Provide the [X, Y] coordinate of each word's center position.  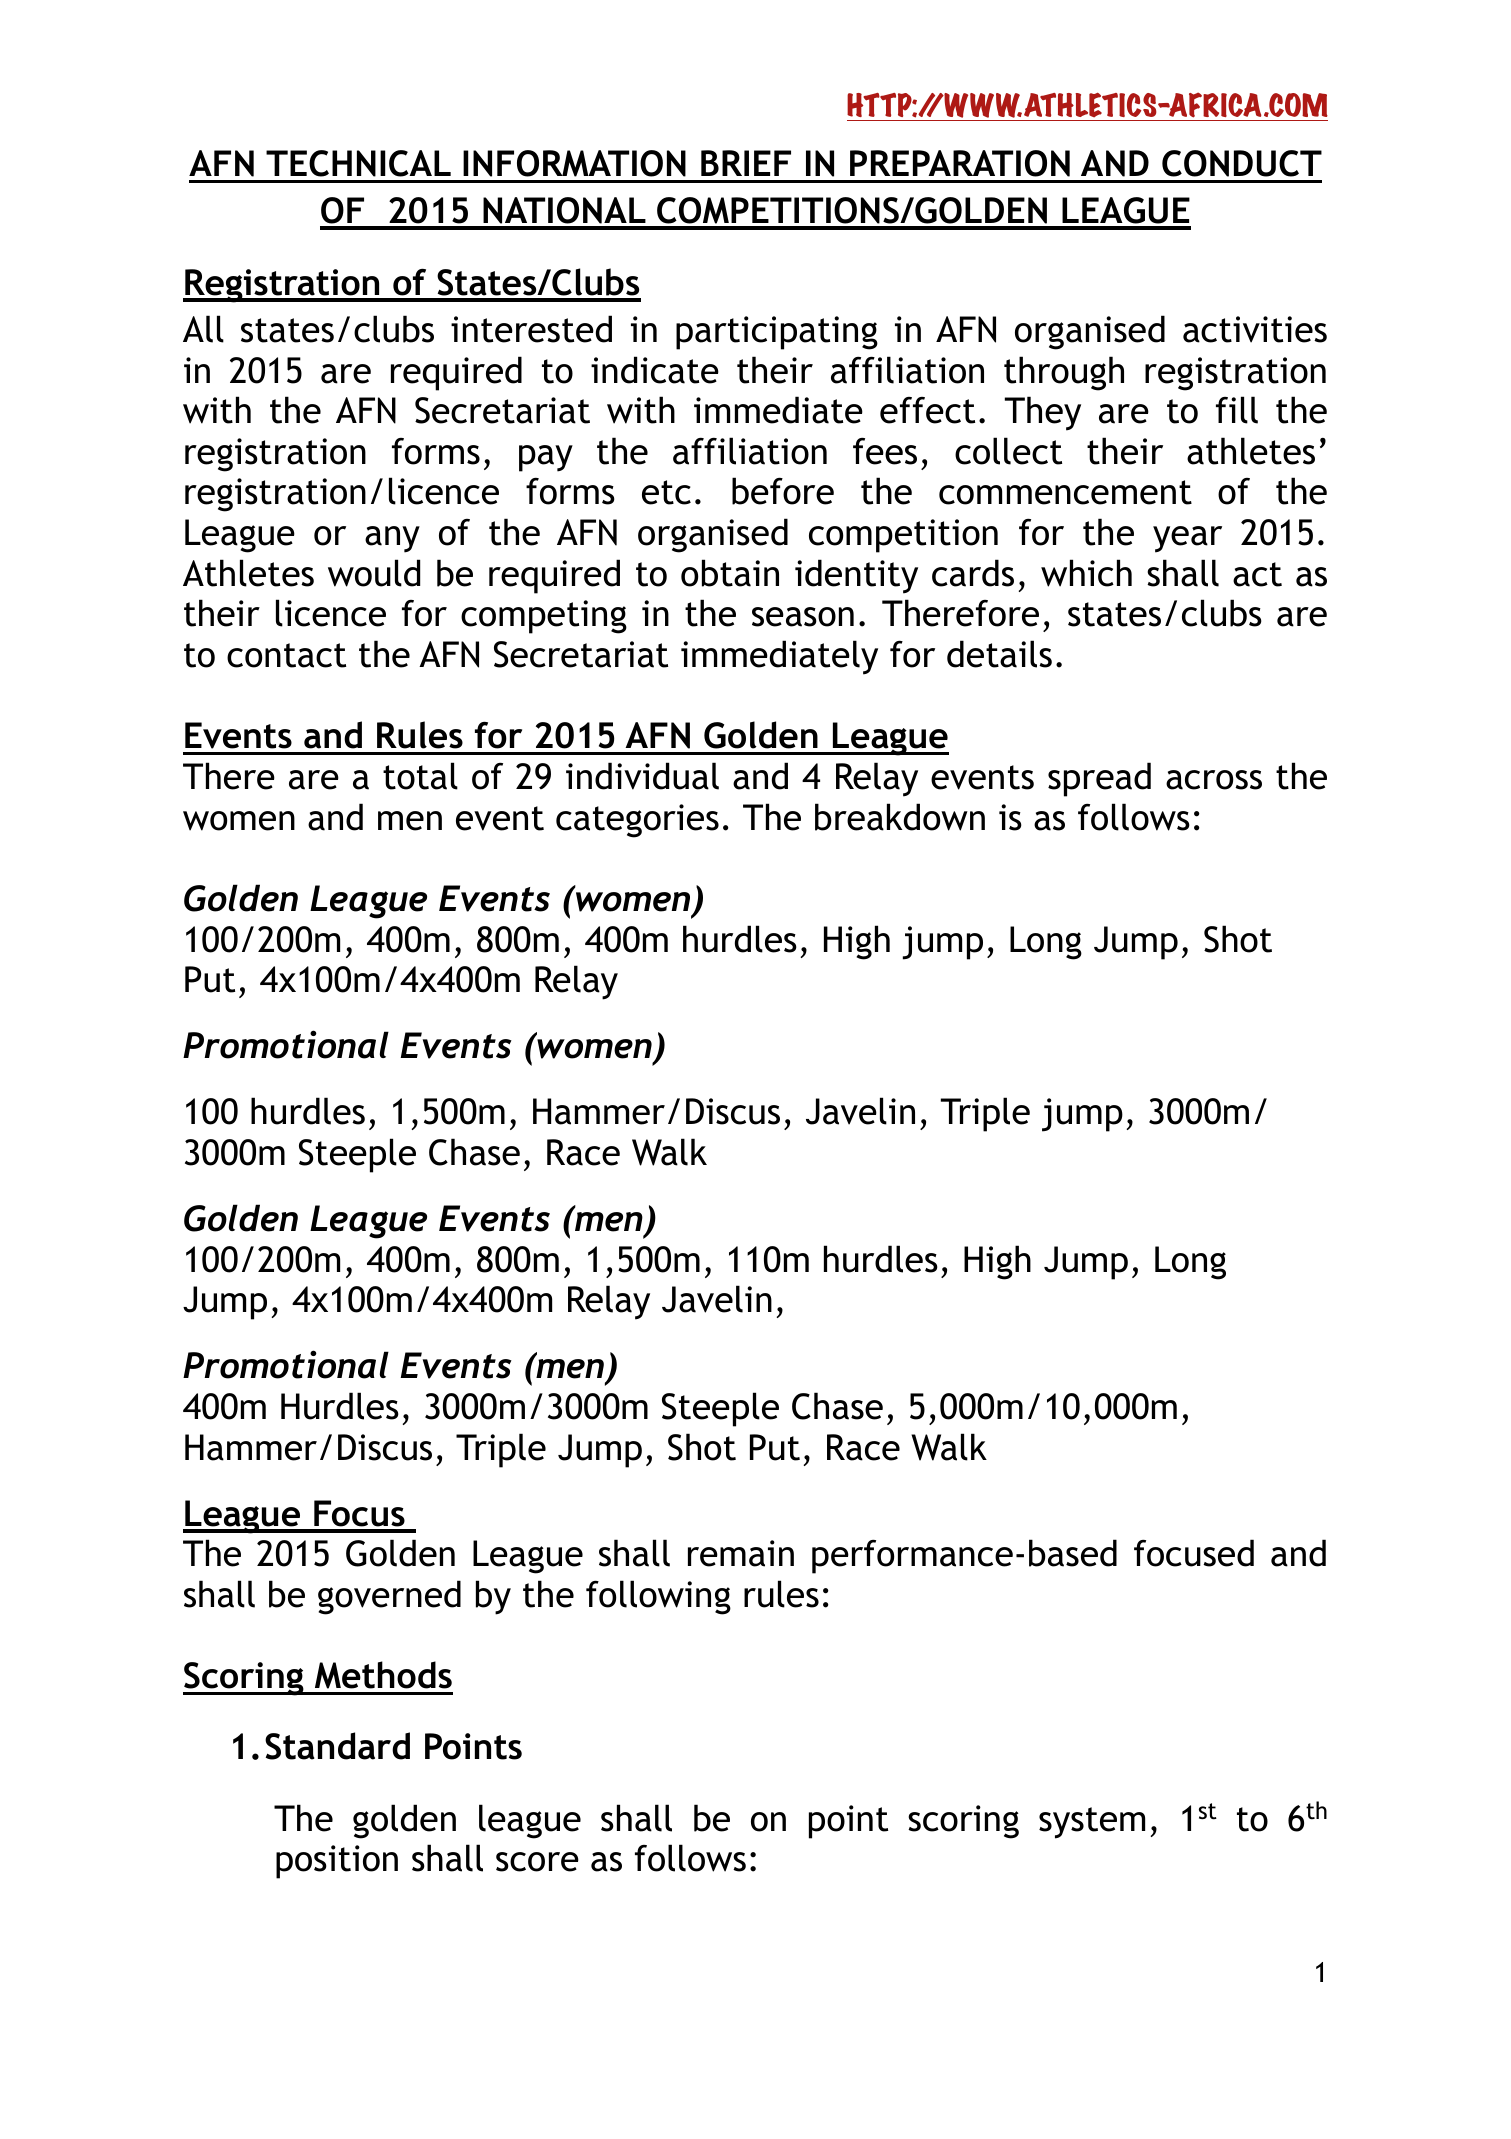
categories [637, 821]
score [537, 1862]
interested [531, 329]
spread [1099, 779]
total [420, 776]
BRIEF [746, 163]
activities [1255, 329]
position [337, 1862]
